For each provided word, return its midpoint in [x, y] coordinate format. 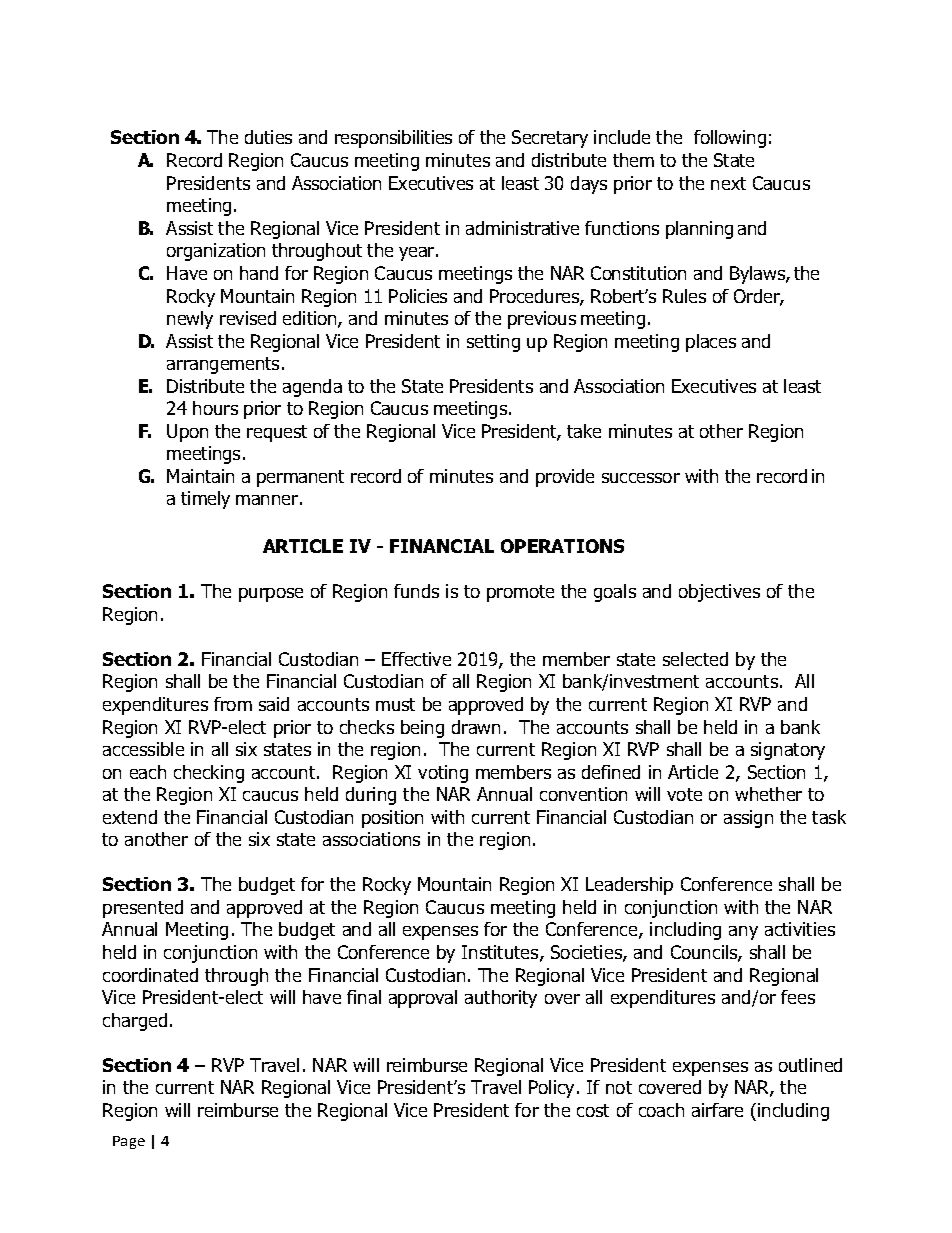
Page [129, 1142]
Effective [416, 659]
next [728, 183]
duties [268, 137]
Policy [553, 1089]
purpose [271, 595]
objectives [719, 593]
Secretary [550, 139]
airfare [717, 1110]
